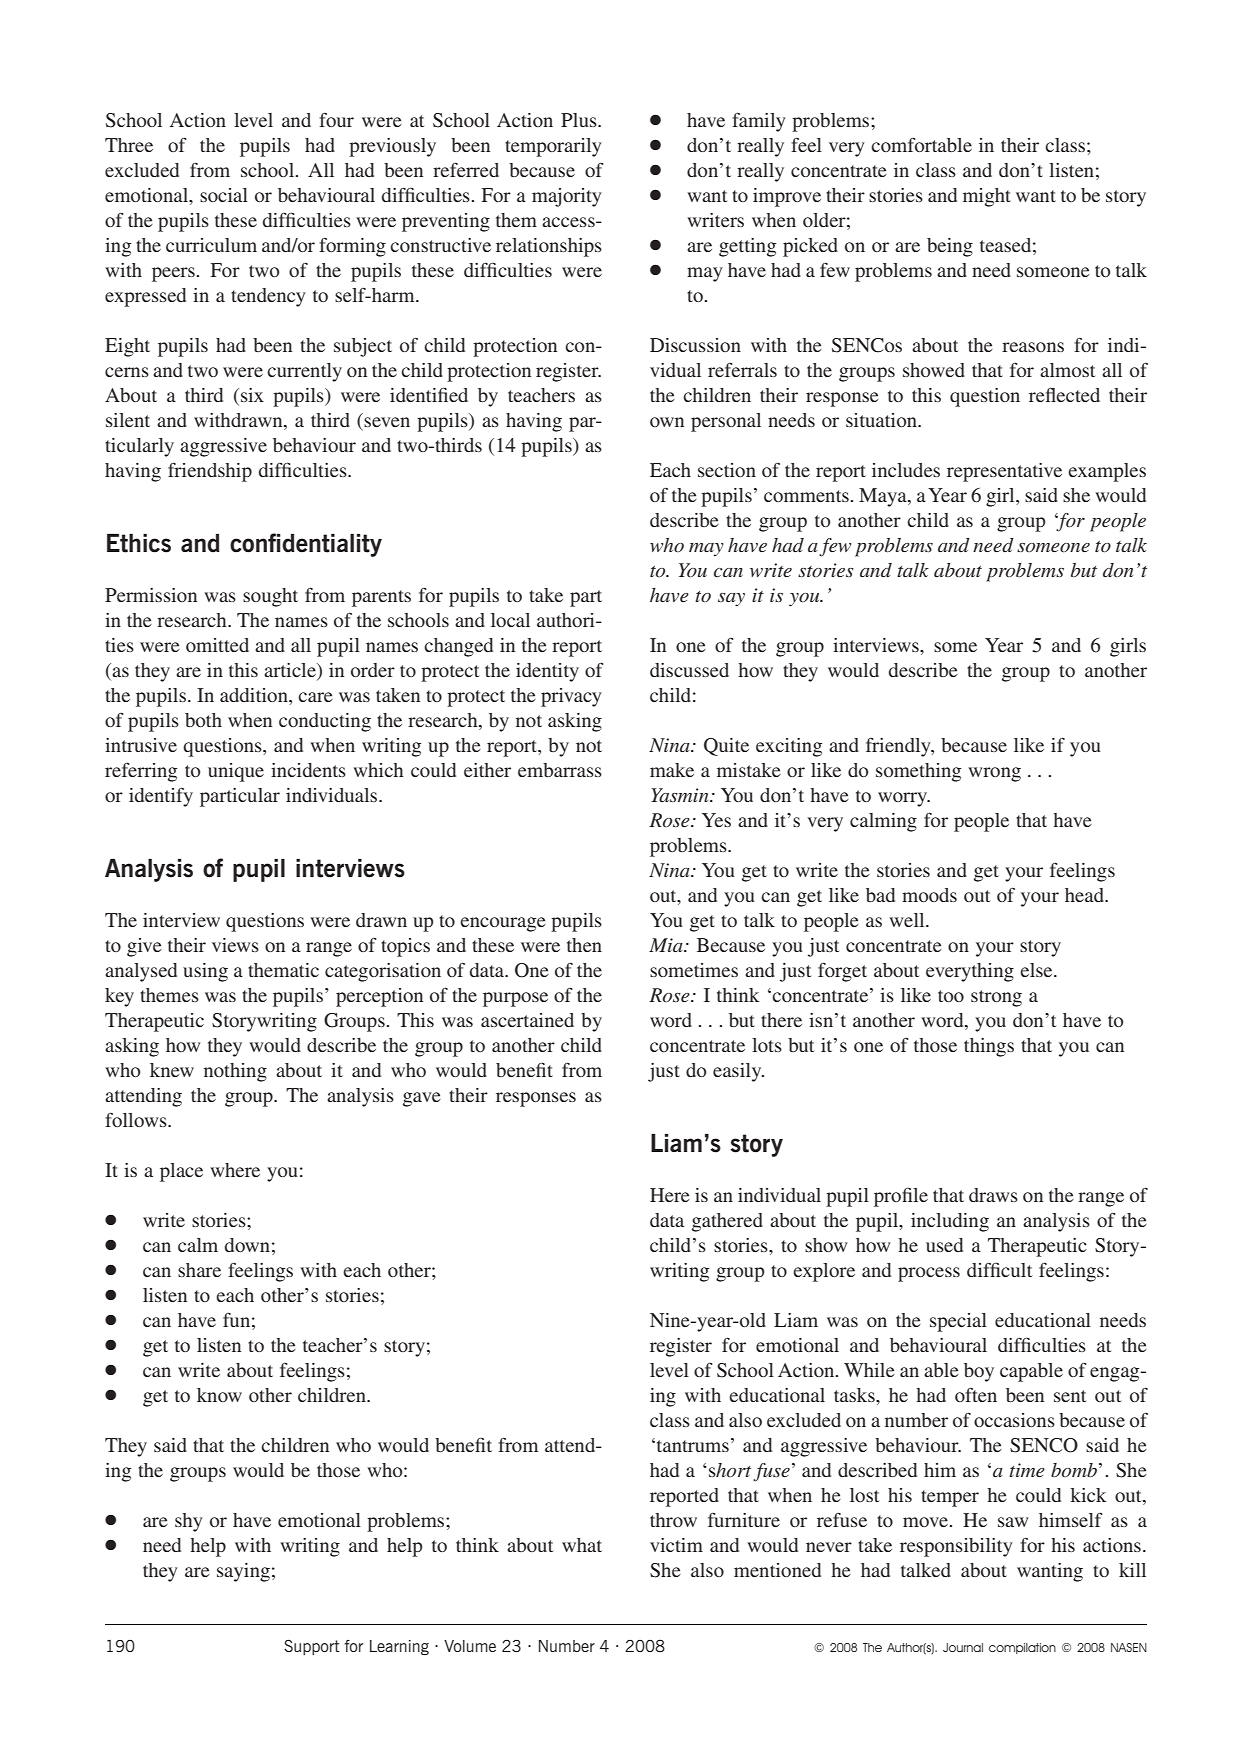 Image resolution: width=1243 pixels, height=1758 pixels. Describe the element at coordinates (1086, 895) in the image. I see `head` at that location.
